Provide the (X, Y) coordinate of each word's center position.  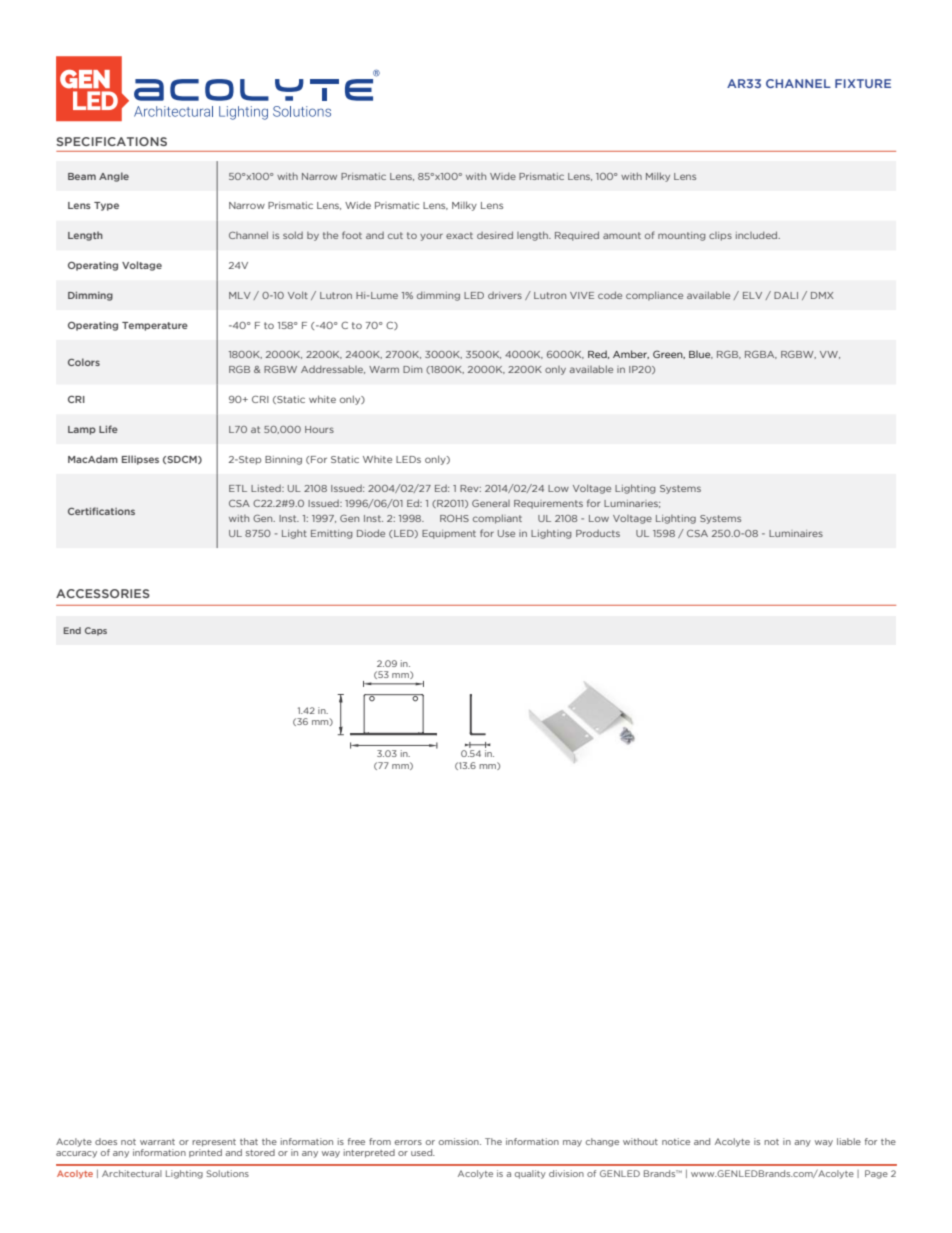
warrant (157, 1142)
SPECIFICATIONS (111, 141)
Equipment (449, 534)
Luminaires (796, 533)
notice (676, 1141)
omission (460, 1141)
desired (495, 235)
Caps (96, 631)
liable (849, 1141)
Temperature (155, 326)
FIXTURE (863, 83)
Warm (384, 369)
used (423, 1152)
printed (205, 1153)
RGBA (761, 355)
